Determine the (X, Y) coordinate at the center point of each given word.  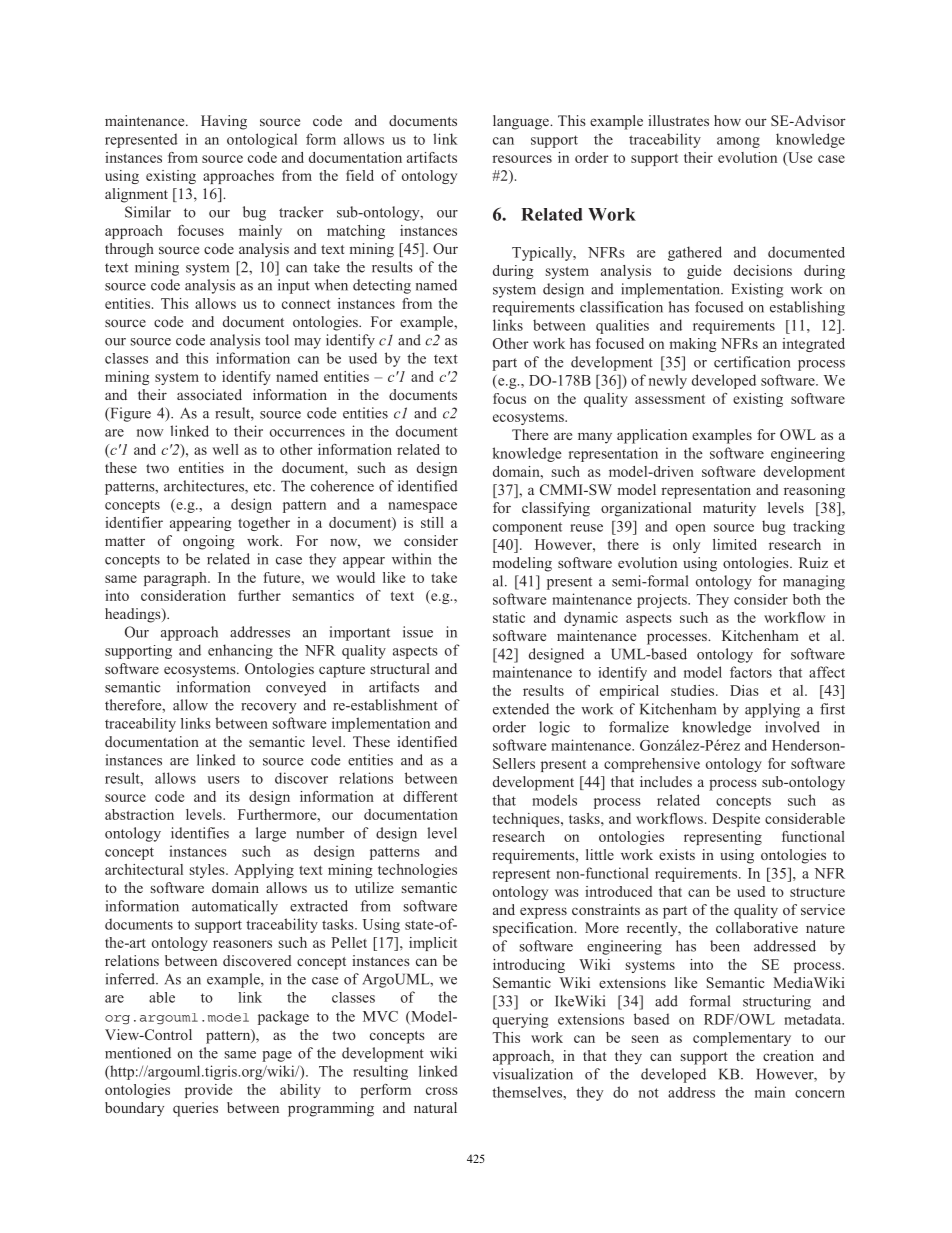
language (522, 122)
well (226, 449)
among (738, 142)
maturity (729, 509)
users (223, 780)
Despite (736, 820)
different (430, 796)
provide (208, 1091)
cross (442, 1091)
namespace (422, 507)
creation (788, 1055)
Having (224, 122)
